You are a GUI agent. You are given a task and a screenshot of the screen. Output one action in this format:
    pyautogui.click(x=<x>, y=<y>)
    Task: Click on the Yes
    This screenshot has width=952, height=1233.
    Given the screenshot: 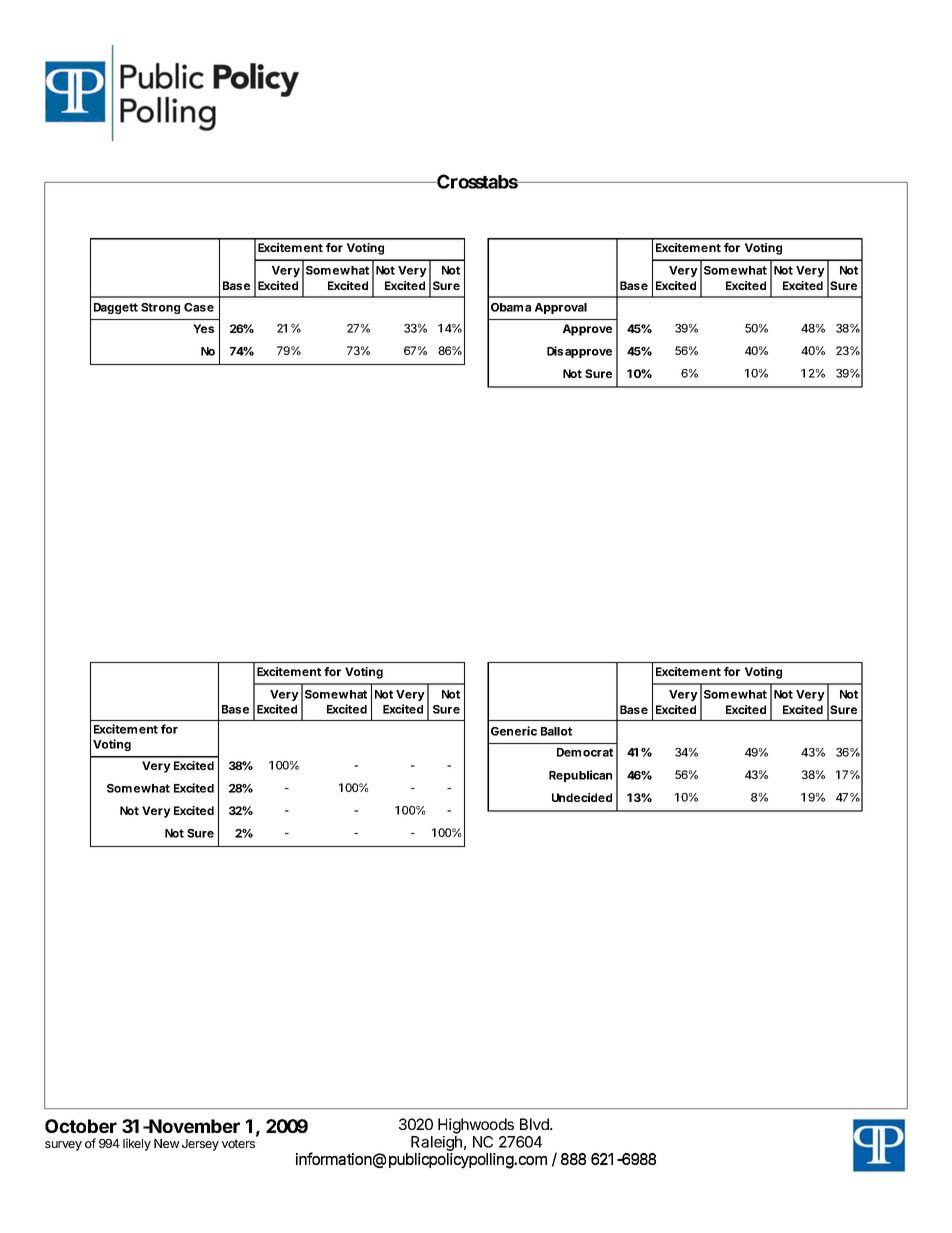 What is the action you would take?
    pyautogui.click(x=203, y=328)
